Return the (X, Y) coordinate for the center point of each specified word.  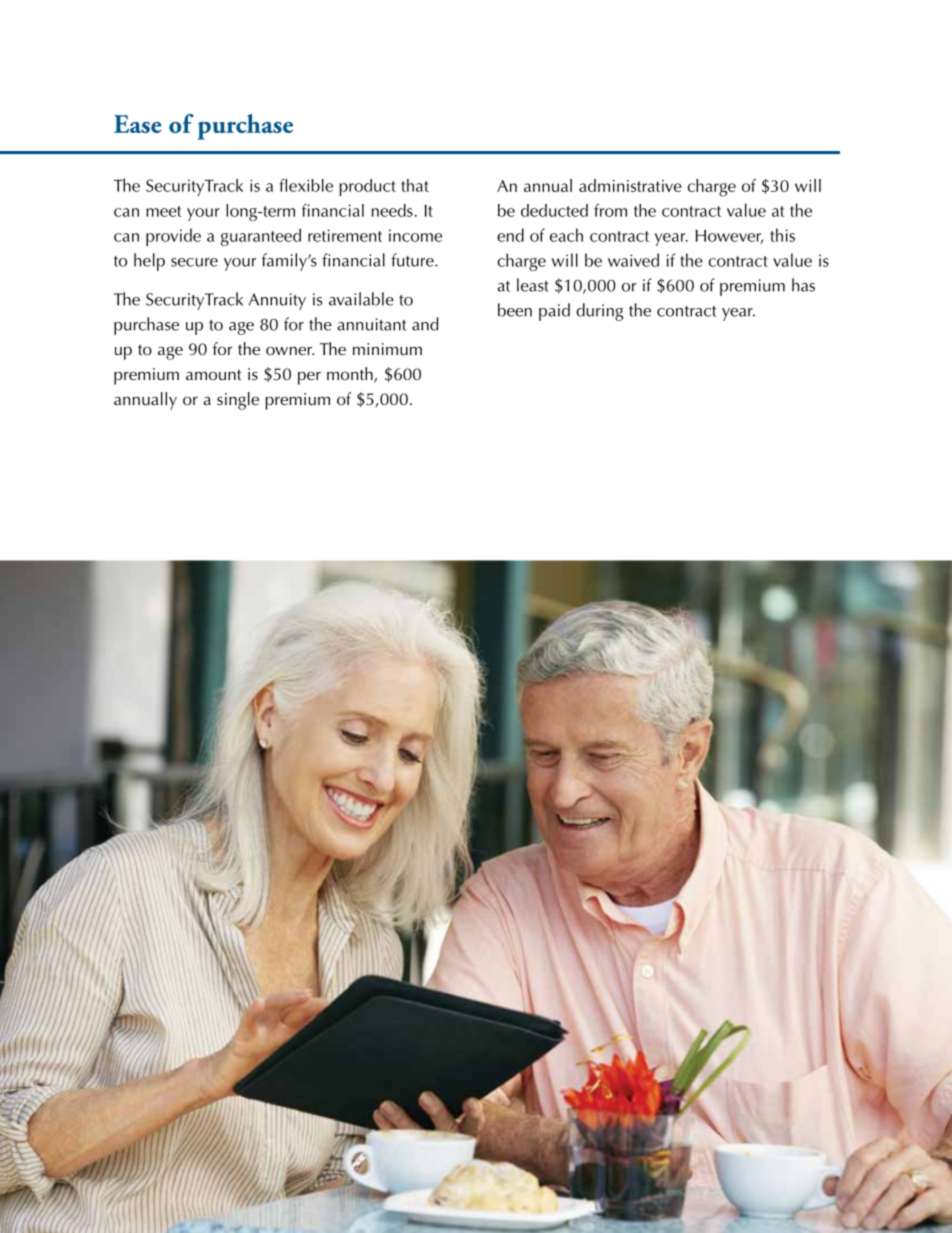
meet (164, 211)
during (599, 312)
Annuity (277, 301)
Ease (137, 124)
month (351, 375)
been (515, 310)
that (415, 185)
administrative (630, 185)
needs (393, 210)
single (238, 401)
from (610, 210)
